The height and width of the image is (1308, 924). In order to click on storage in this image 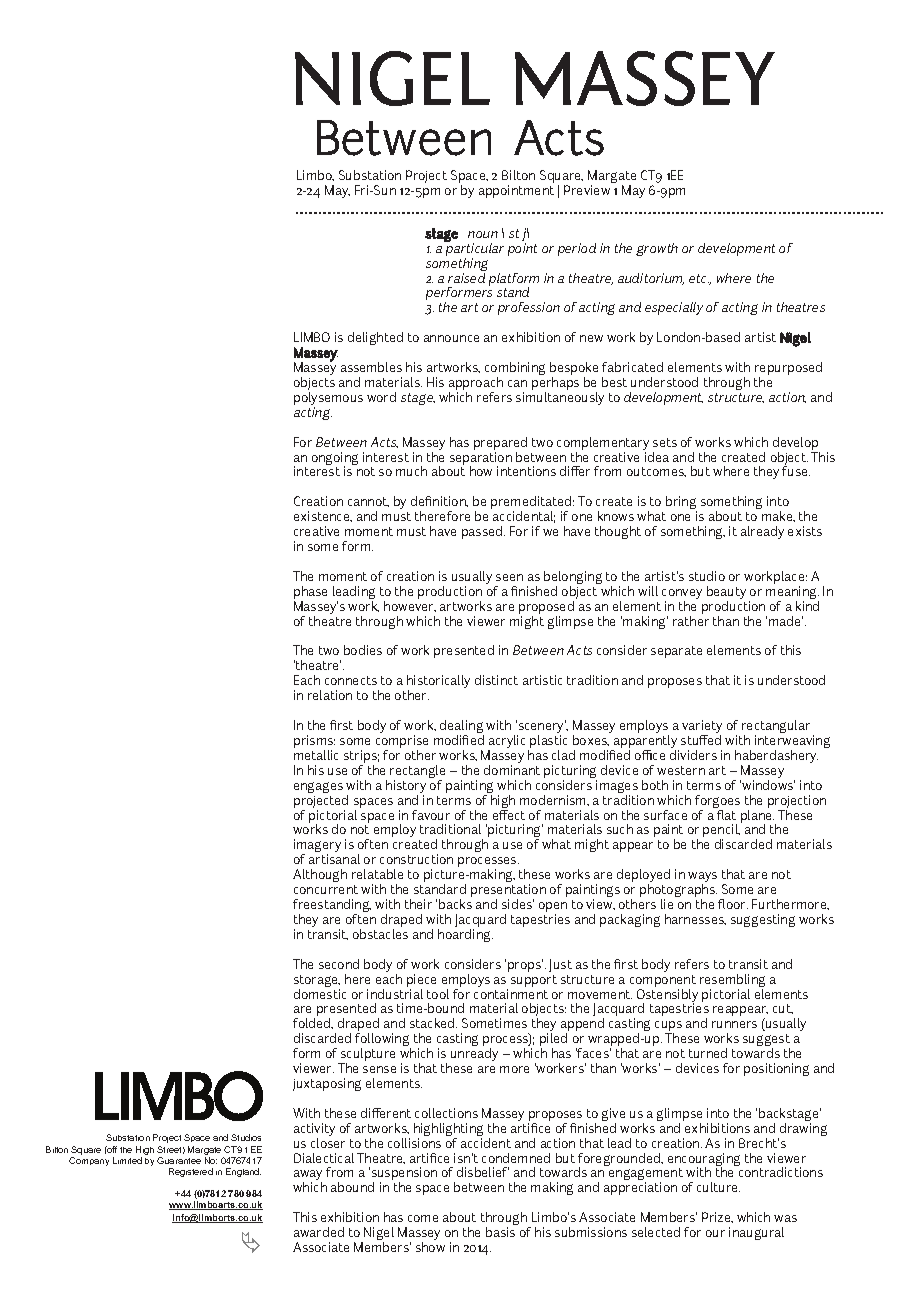, I will do `click(317, 982)`.
